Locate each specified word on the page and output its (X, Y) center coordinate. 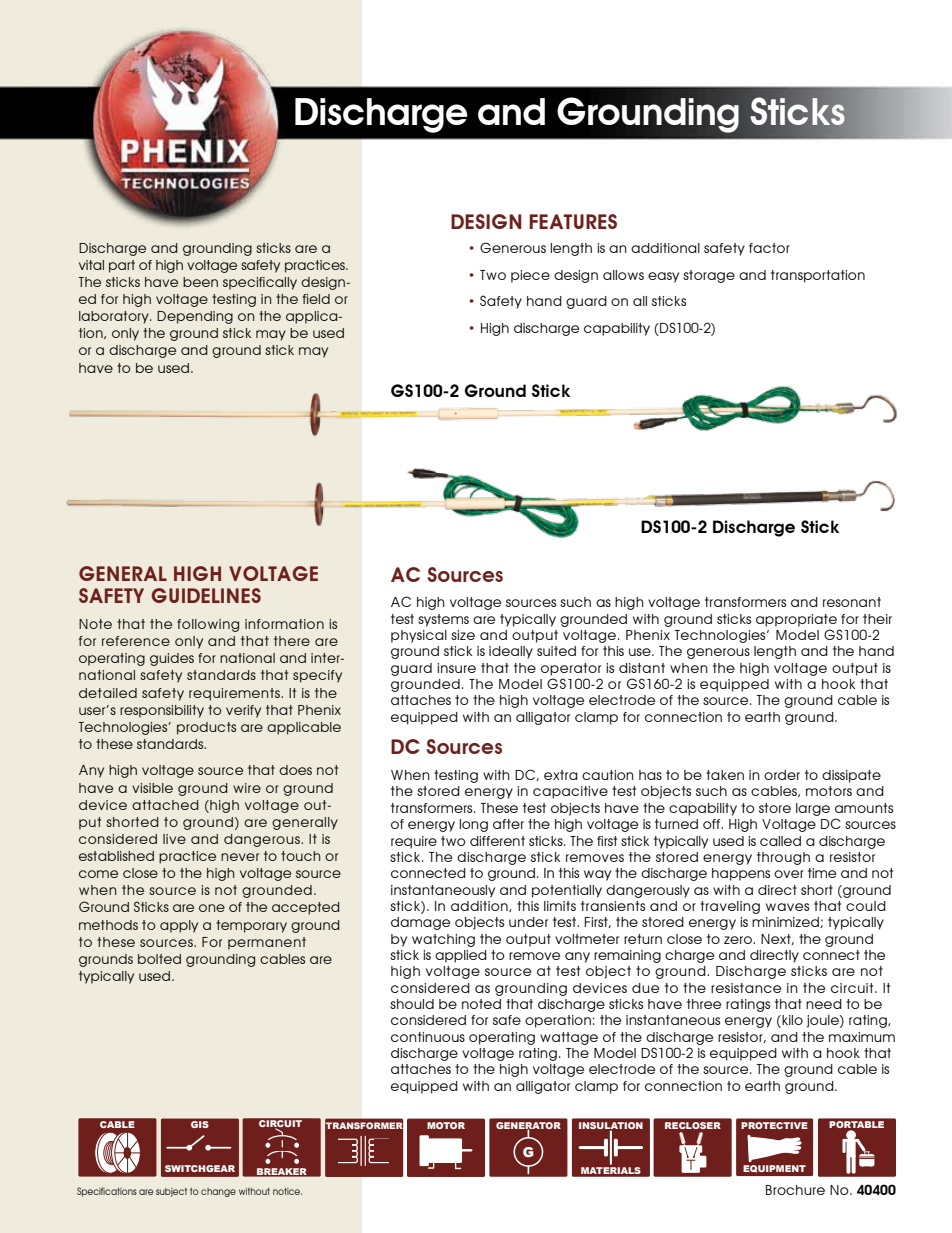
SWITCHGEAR (200, 1168)
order (782, 775)
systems (443, 620)
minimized (786, 922)
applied (461, 956)
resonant (852, 602)
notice (287, 1191)
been (200, 282)
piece (530, 276)
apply (179, 926)
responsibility (162, 711)
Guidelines (206, 595)
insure (456, 668)
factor (769, 248)
